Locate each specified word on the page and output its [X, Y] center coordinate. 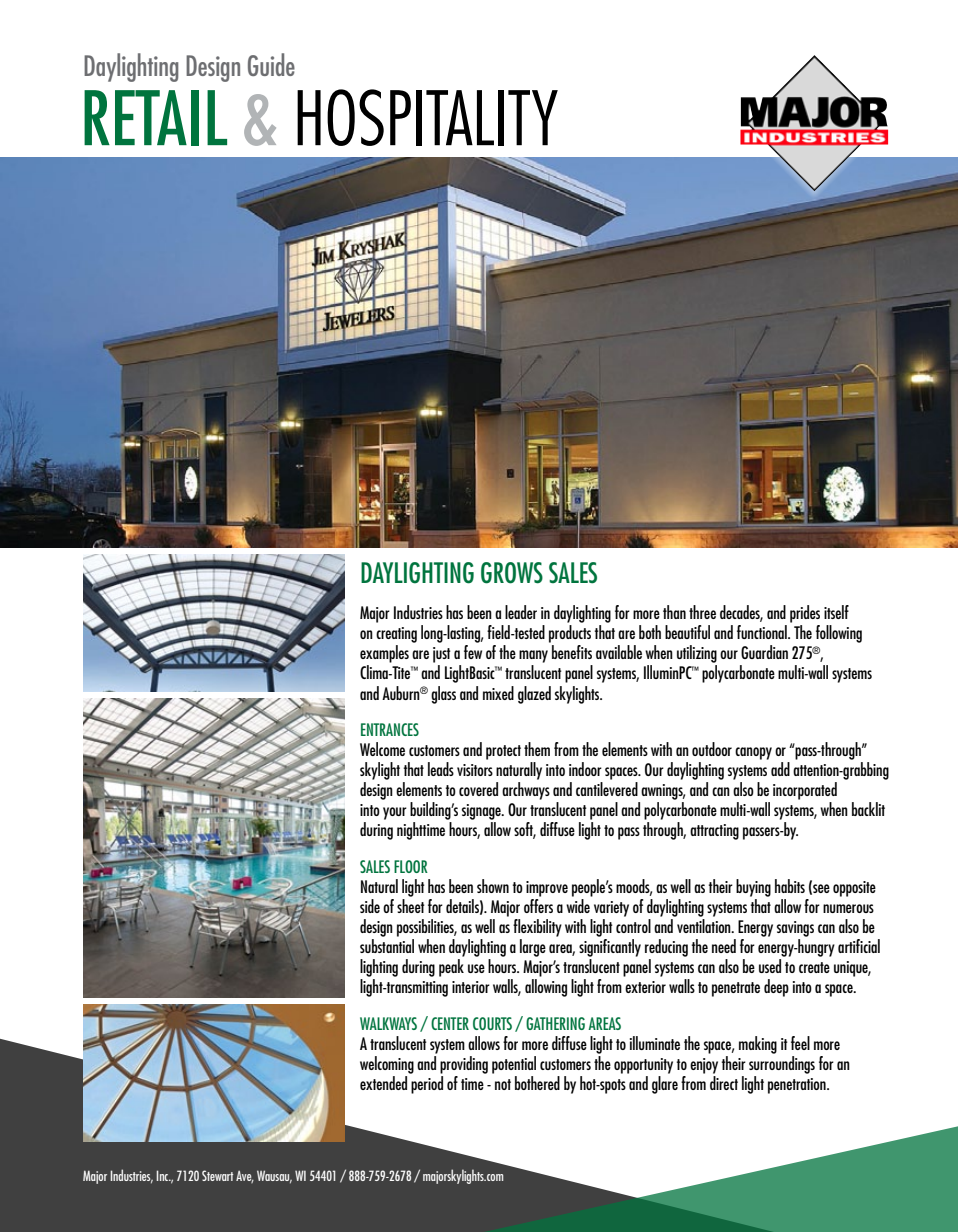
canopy [753, 753]
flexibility [537, 928]
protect [503, 752]
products [570, 634]
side [370, 906]
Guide [271, 64]
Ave [245, 1177]
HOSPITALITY [427, 117]
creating [396, 635]
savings [795, 929]
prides [805, 614]
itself [836, 612]
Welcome [382, 749]
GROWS [512, 573]
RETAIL [155, 118]
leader [521, 612]
